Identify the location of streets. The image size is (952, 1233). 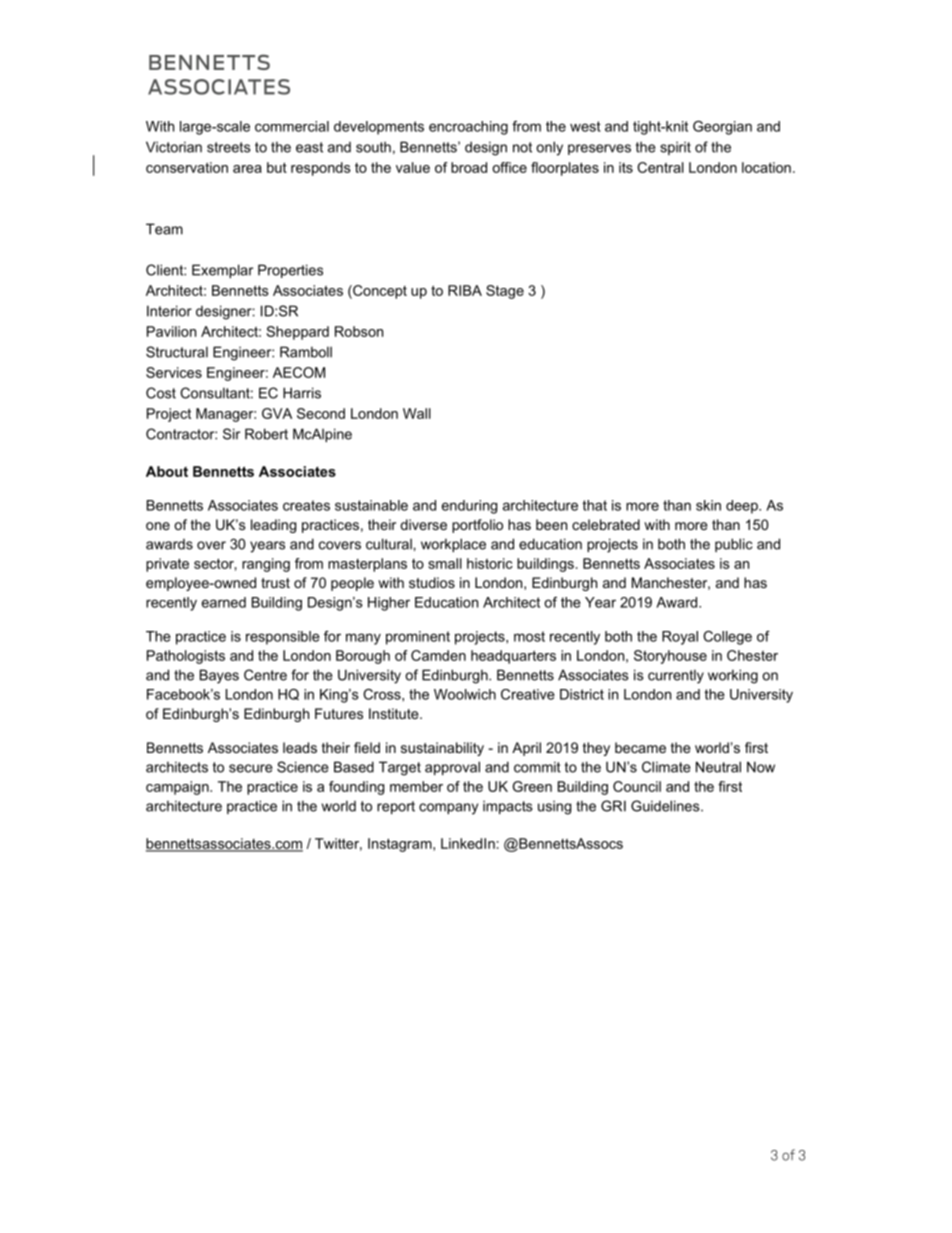
(228, 147).
